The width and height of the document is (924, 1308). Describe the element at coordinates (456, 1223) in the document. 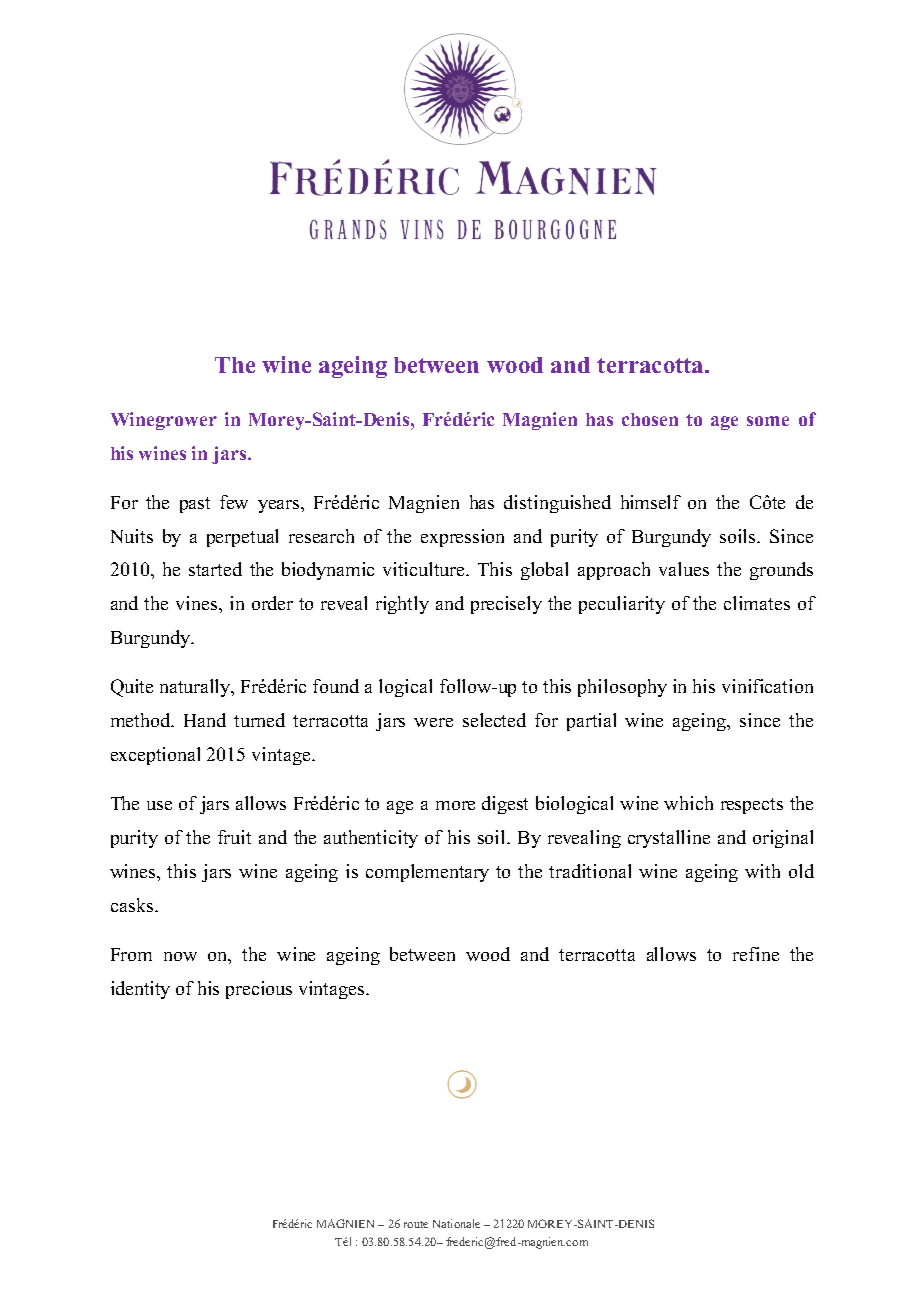

I see `Nationale` at that location.
